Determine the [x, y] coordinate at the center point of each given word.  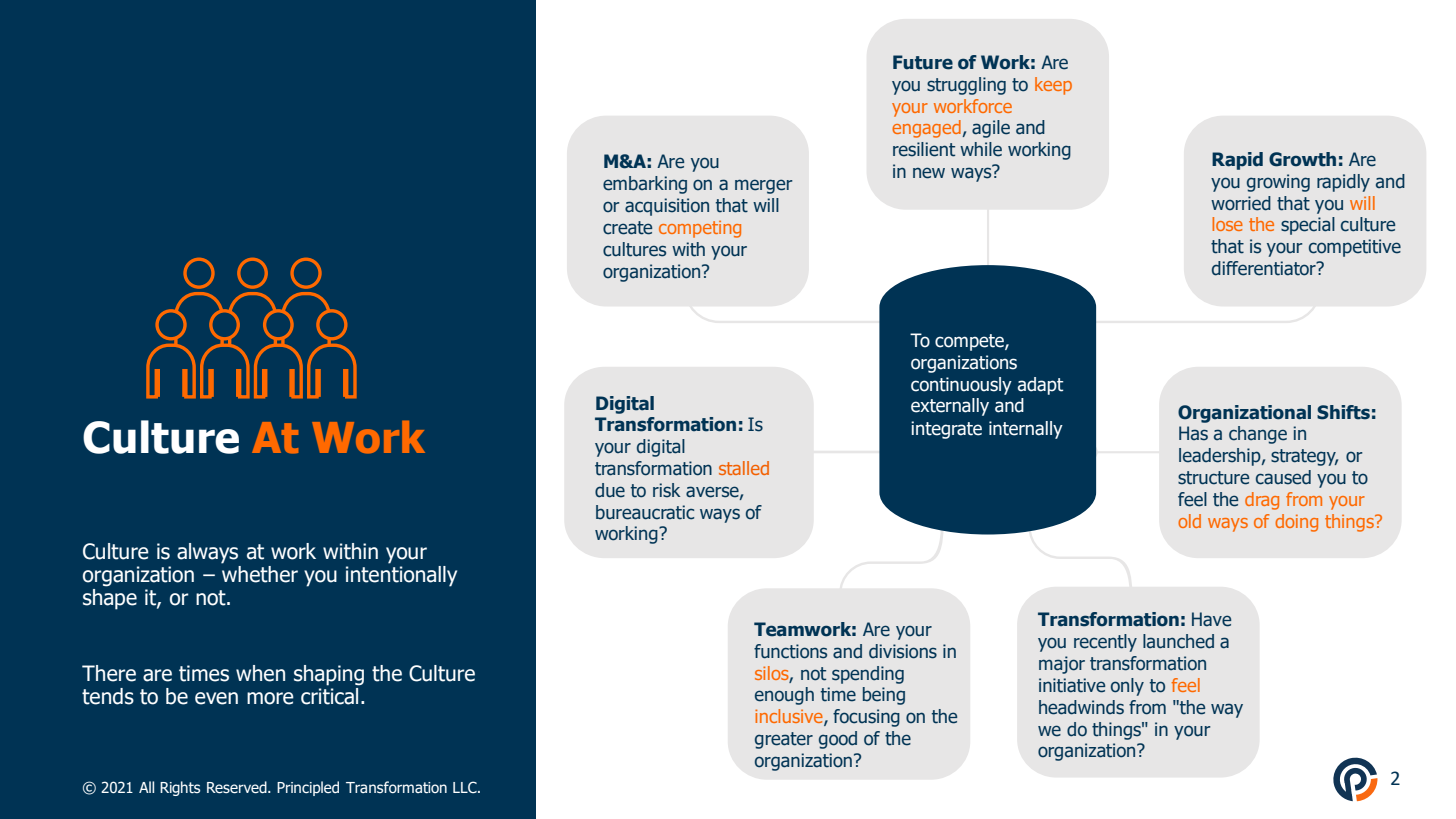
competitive [1355, 248]
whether [260, 573]
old [1189, 521]
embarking [645, 185]
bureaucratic [645, 512]
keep [1053, 86]
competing [700, 229]
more [270, 698]
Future [923, 62]
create [627, 228]
